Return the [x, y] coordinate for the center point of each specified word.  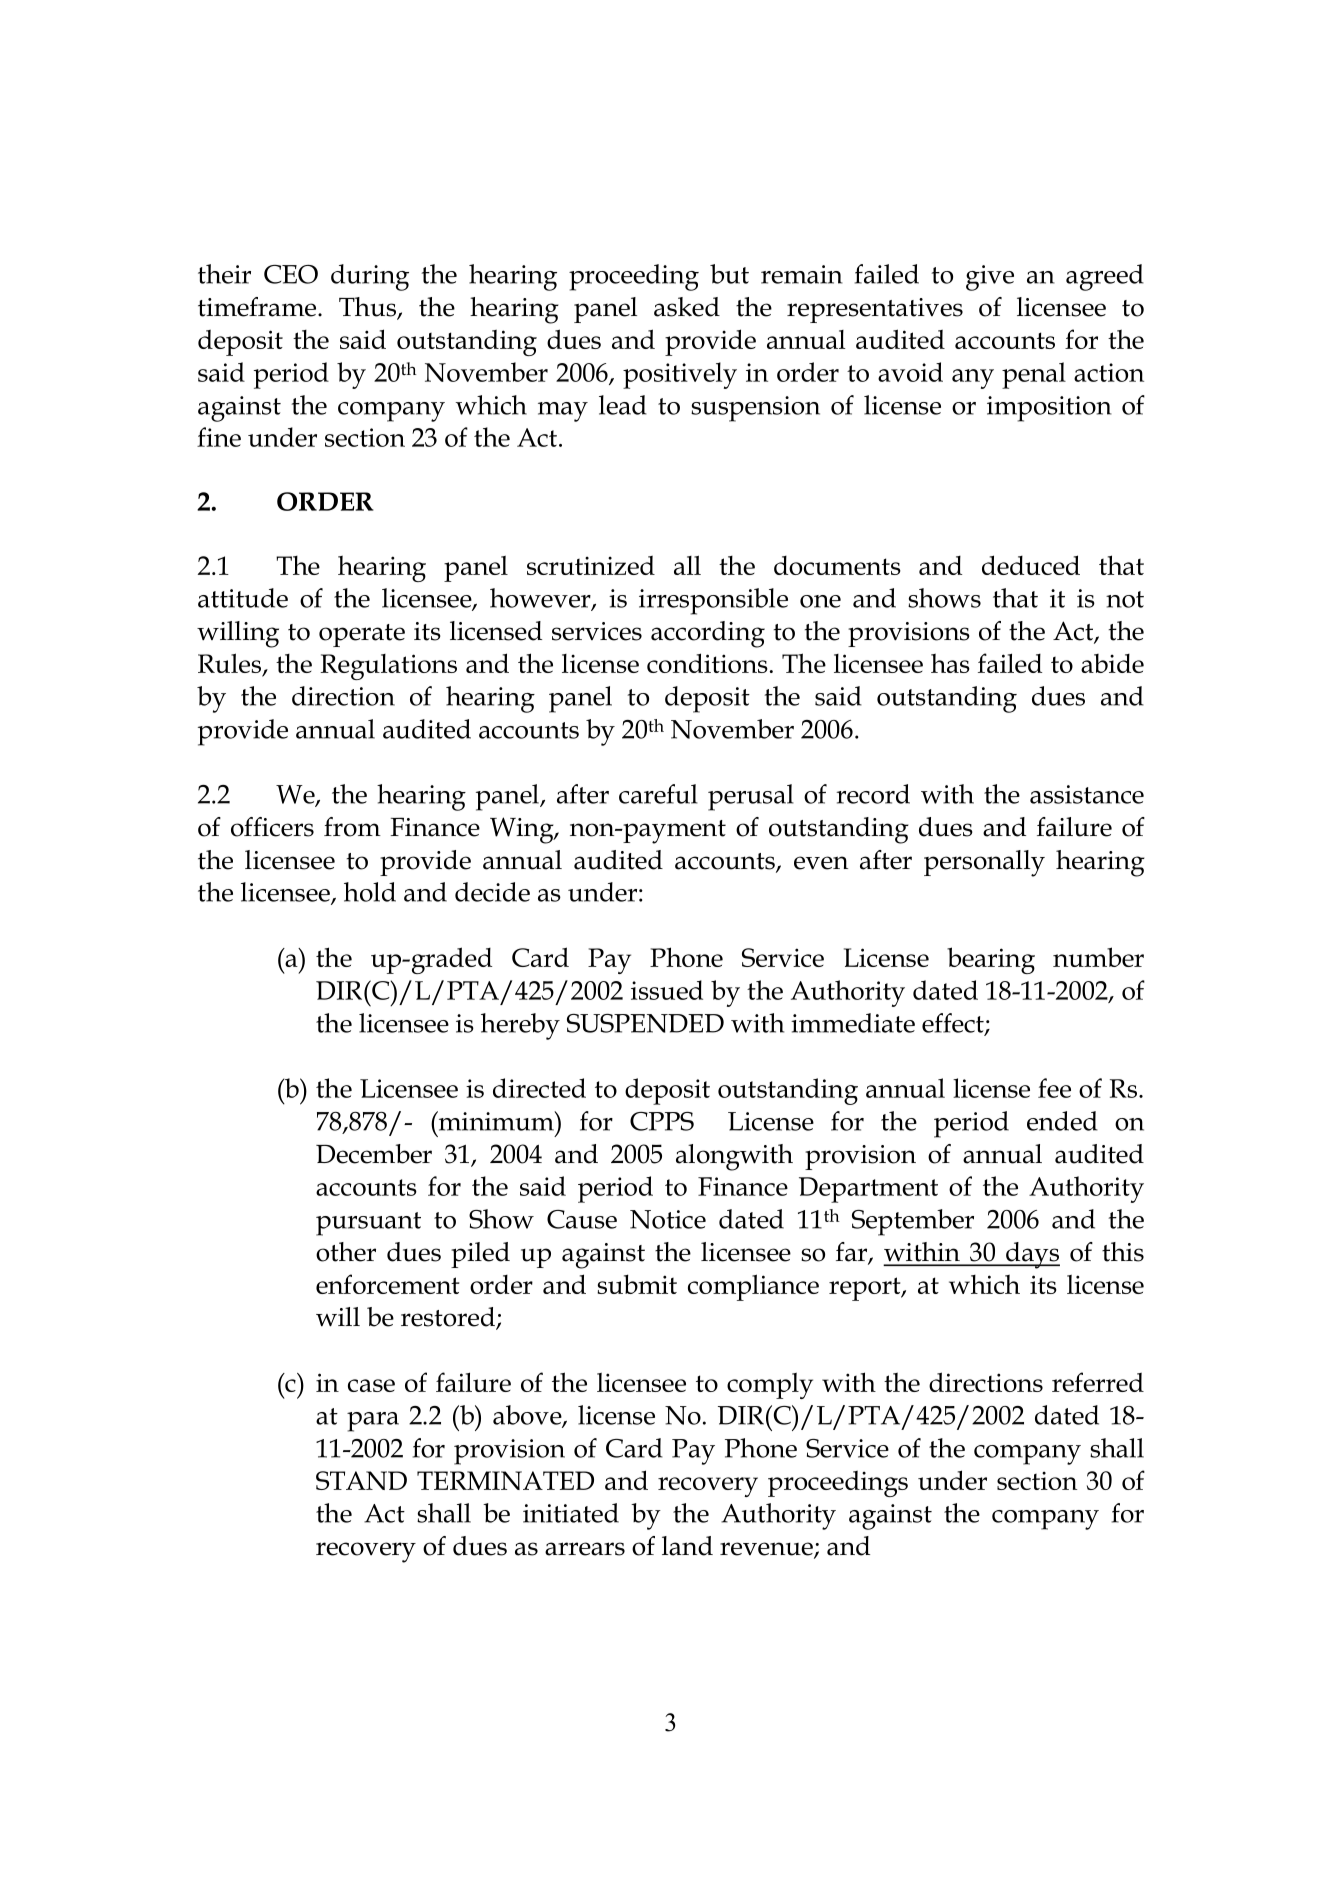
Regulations [388, 667]
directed [539, 1088]
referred [1098, 1382]
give [990, 278]
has [950, 663]
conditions [707, 663]
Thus [368, 308]
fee [1054, 1088]
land [687, 1546]
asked [687, 307]
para [373, 1422]
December [374, 1154]
